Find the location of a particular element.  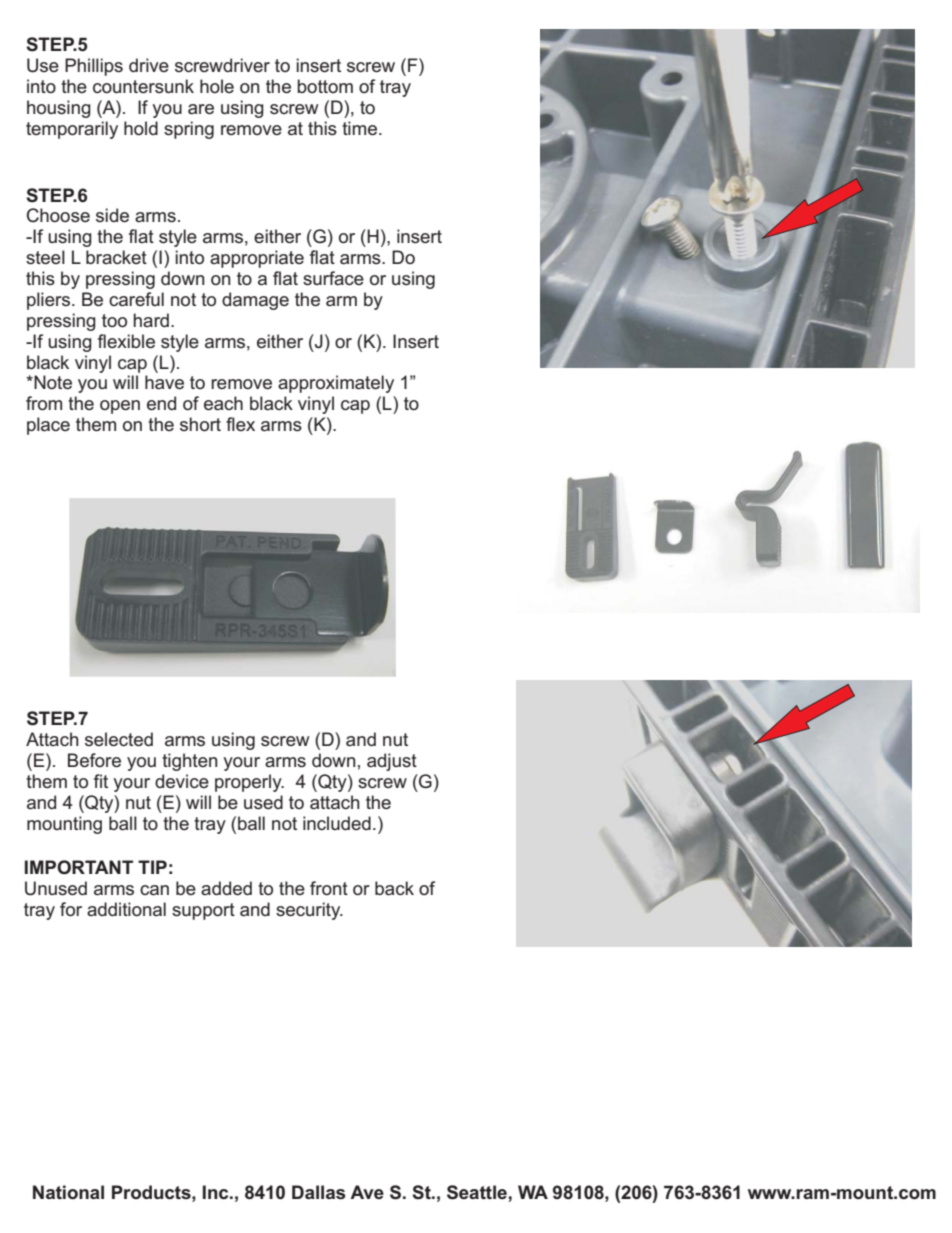

back is located at coordinates (394, 888).
